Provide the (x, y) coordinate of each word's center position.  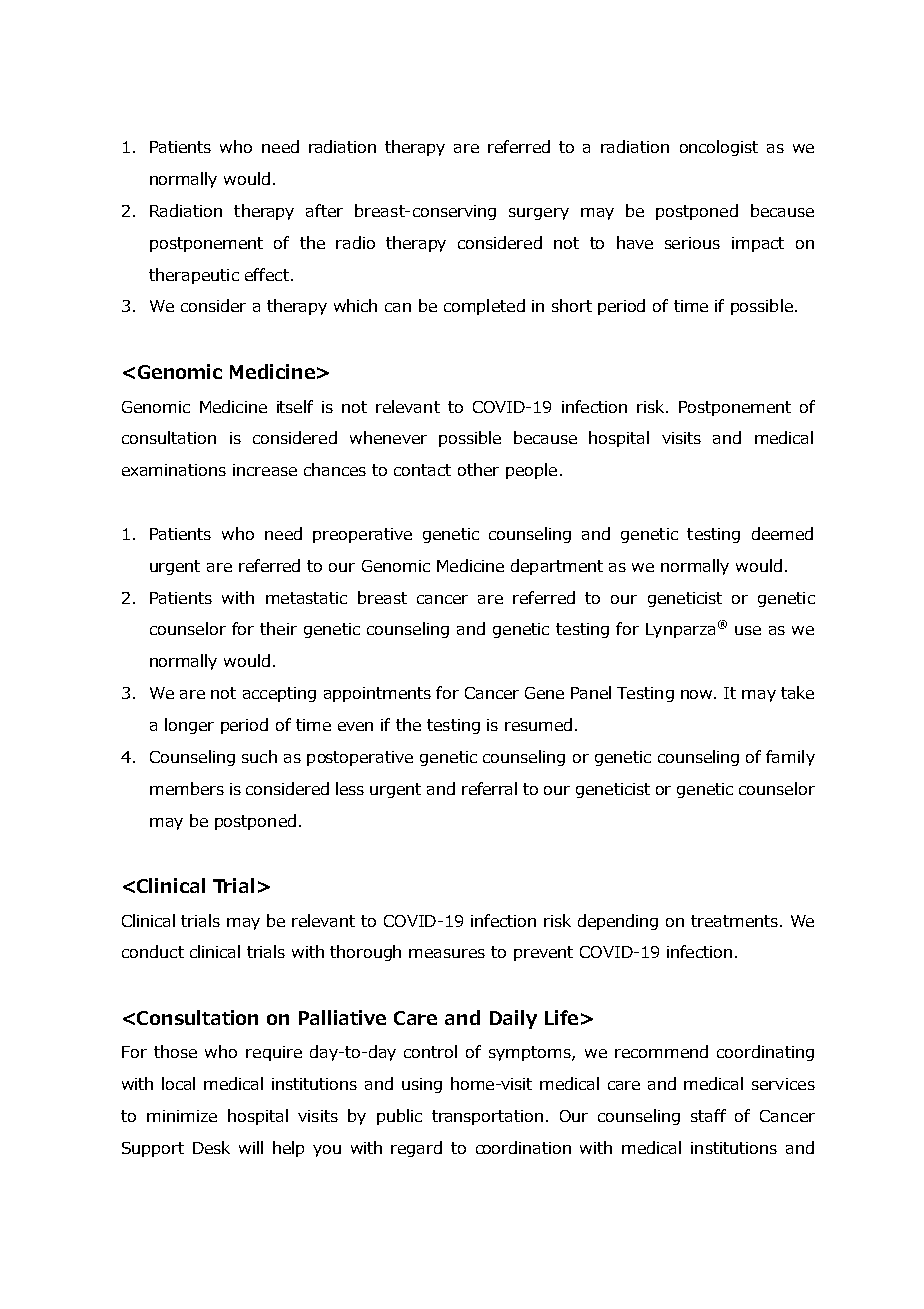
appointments (377, 694)
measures (447, 953)
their (278, 628)
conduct (153, 951)
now (698, 694)
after (324, 210)
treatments (736, 921)
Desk (211, 1147)
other (478, 469)
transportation (487, 1117)
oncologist (719, 148)
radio (355, 242)
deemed (782, 533)
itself (295, 406)
